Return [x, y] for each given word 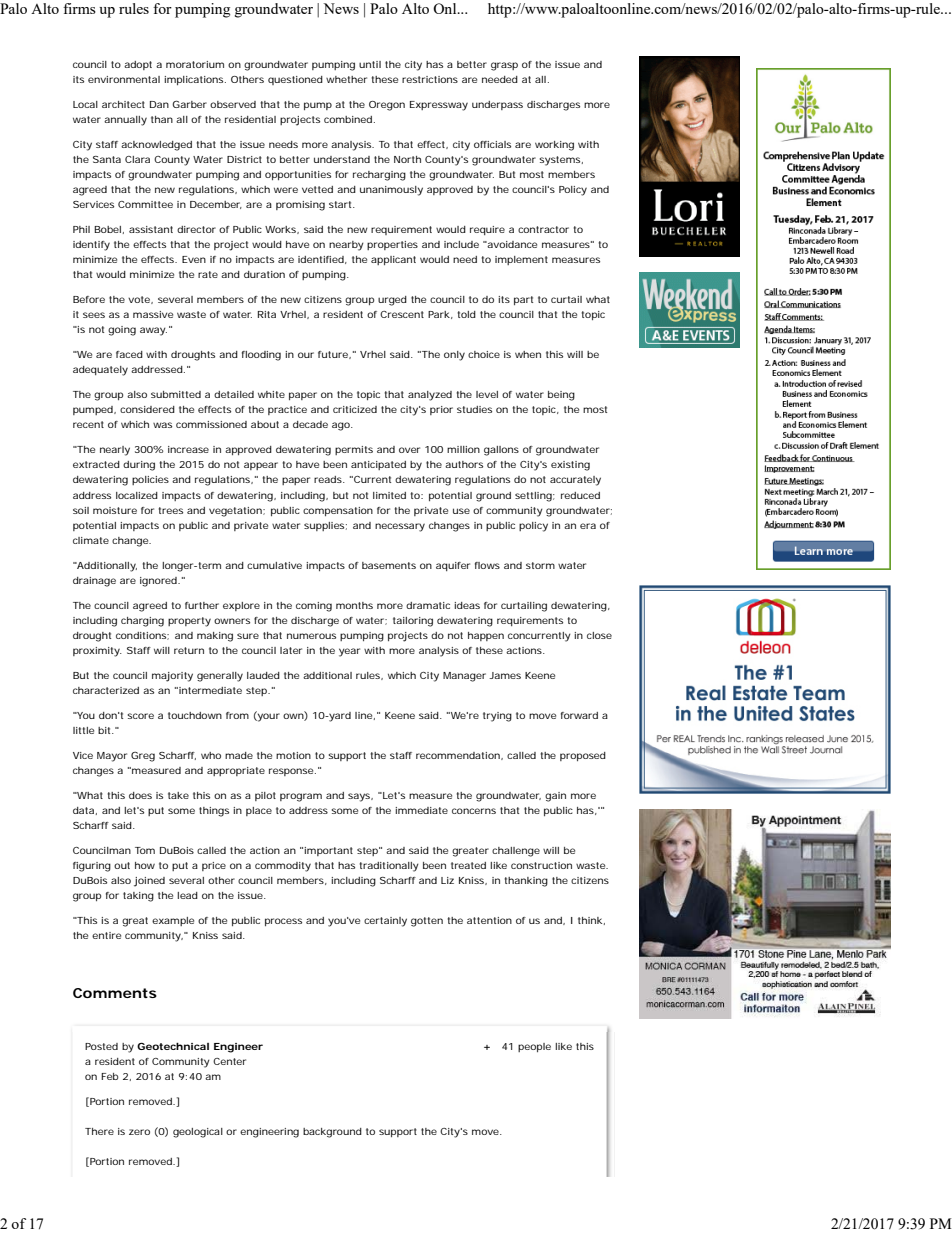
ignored [158, 582]
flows [487, 565]
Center [229, 1061]
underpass [497, 105]
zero [139, 1132]
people [534, 1047]
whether [346, 79]
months [354, 605]
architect [123, 104]
